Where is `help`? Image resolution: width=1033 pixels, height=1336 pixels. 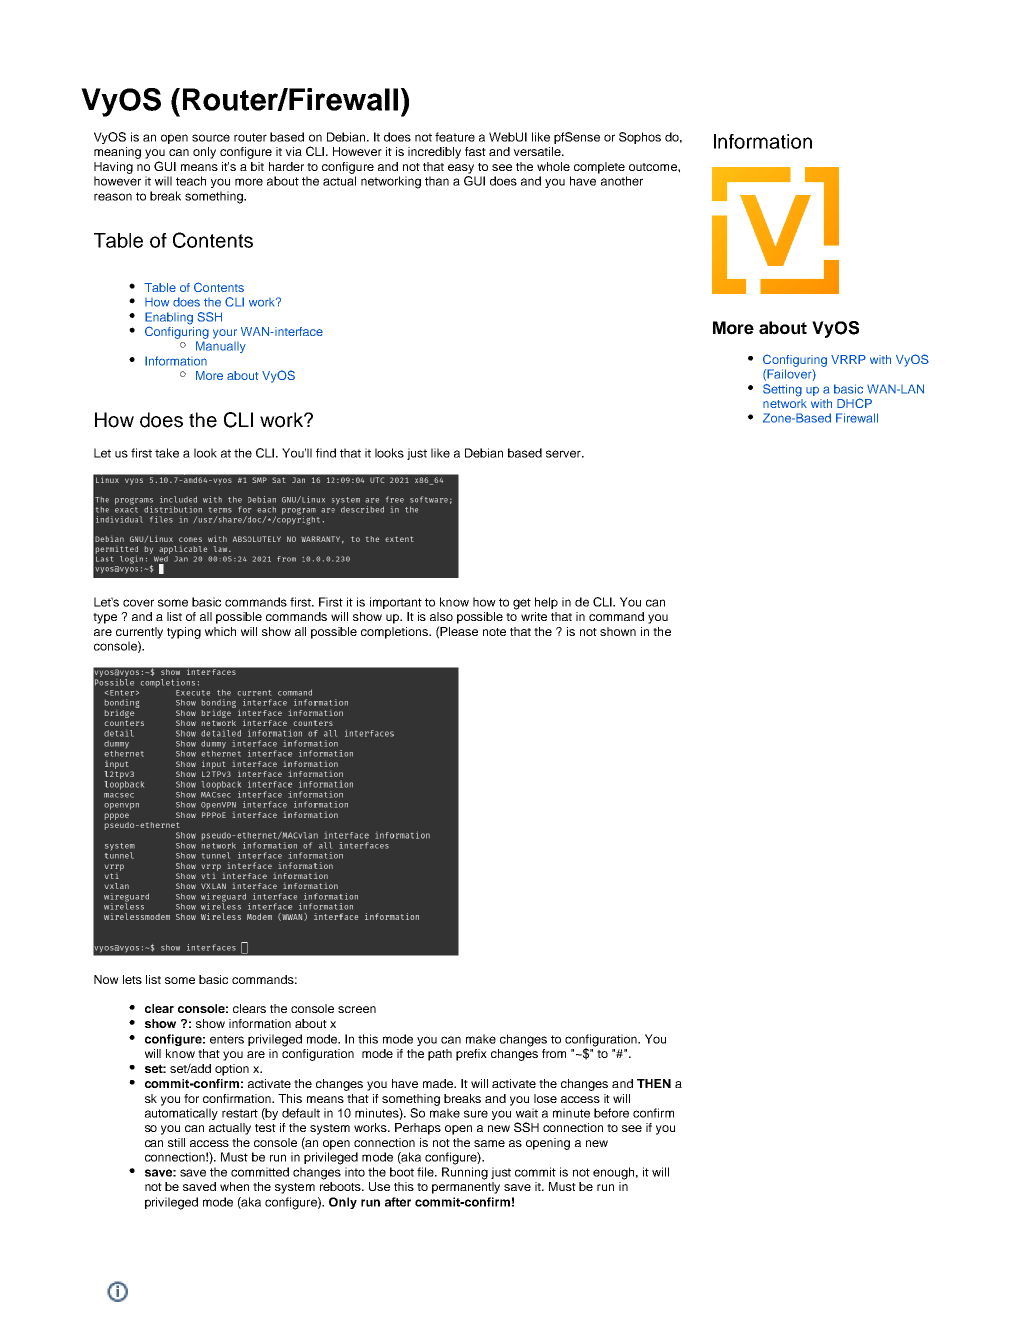
help is located at coordinates (546, 603).
